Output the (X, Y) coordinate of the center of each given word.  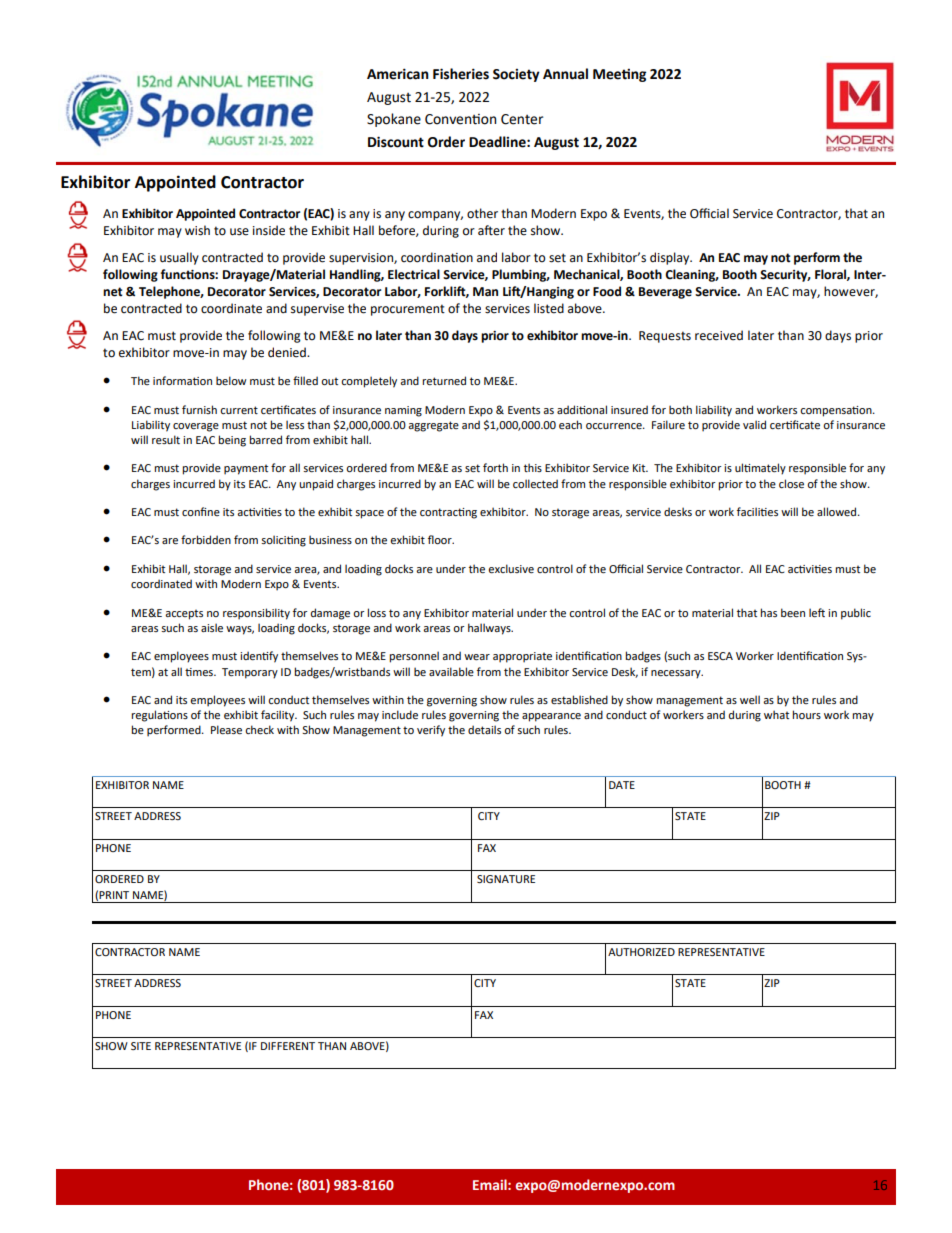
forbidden (206, 539)
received (719, 335)
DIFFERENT (288, 1046)
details (484, 729)
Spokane (394, 120)
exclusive (511, 568)
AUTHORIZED (641, 952)
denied (288, 352)
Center (522, 119)
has (768, 612)
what (776, 714)
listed (549, 308)
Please (226, 729)
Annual (565, 74)
